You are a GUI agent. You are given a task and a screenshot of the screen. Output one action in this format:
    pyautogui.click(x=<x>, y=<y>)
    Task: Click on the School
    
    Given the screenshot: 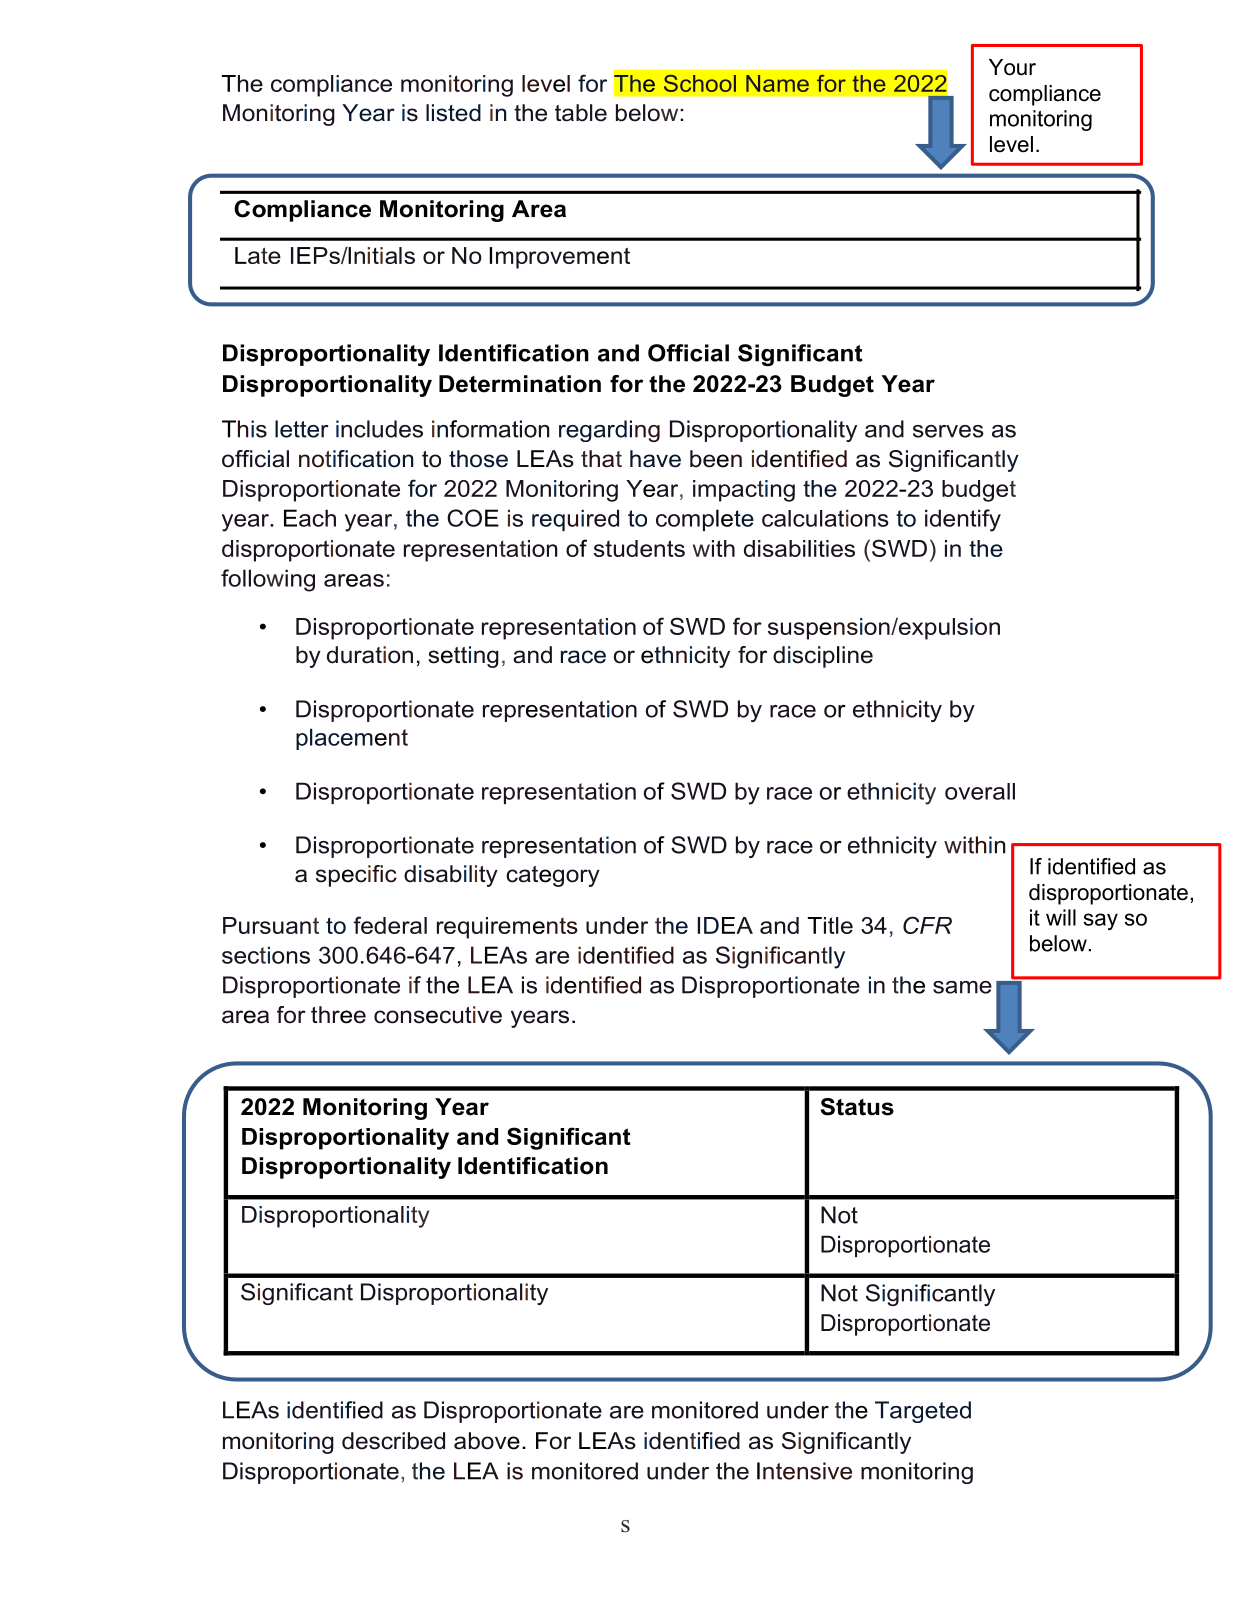 What is the action you would take?
    pyautogui.click(x=700, y=83)
